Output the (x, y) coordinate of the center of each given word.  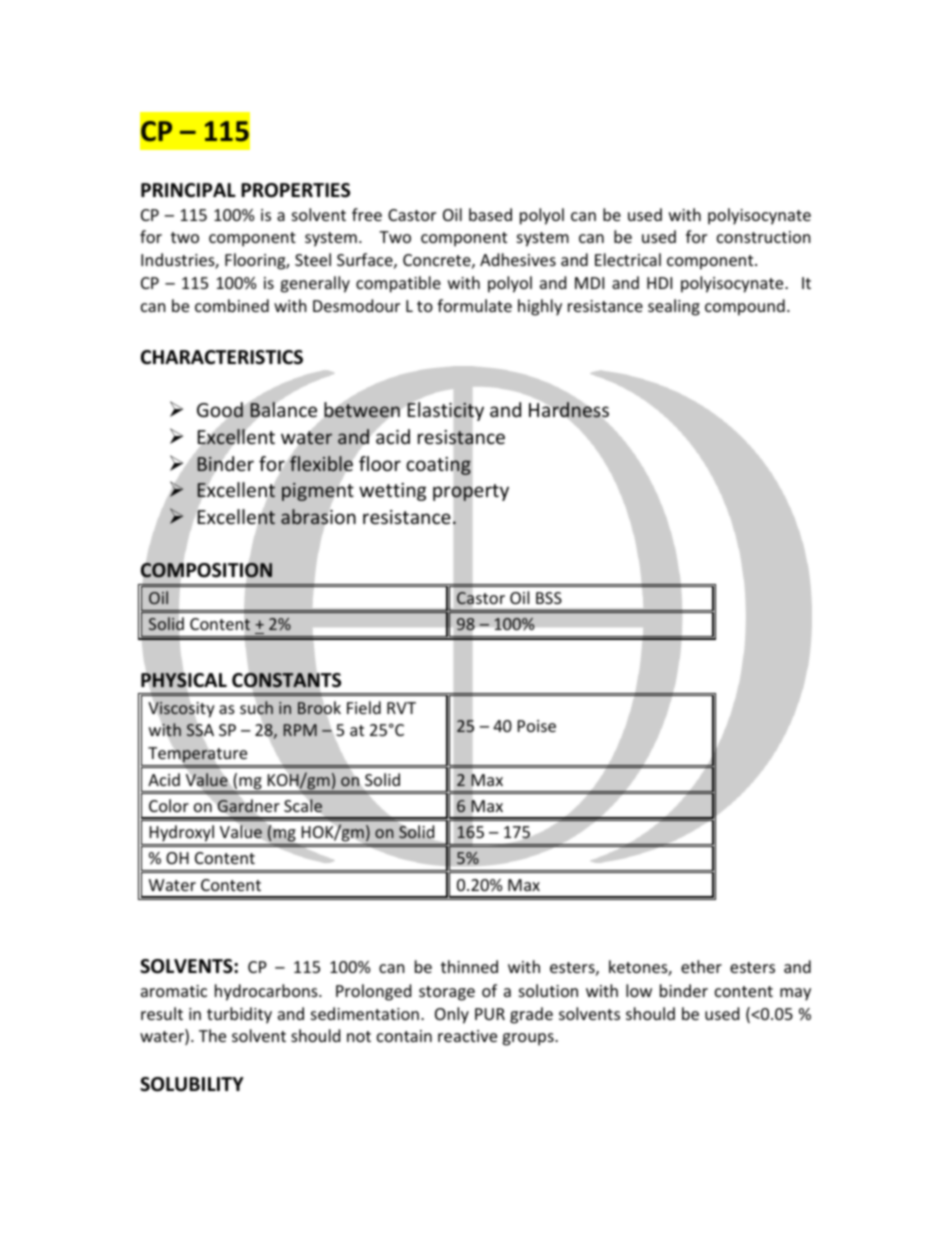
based (490, 214)
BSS (549, 598)
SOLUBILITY (192, 1084)
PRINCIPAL (188, 190)
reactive (467, 1036)
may (795, 994)
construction (764, 237)
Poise (537, 726)
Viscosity (181, 709)
